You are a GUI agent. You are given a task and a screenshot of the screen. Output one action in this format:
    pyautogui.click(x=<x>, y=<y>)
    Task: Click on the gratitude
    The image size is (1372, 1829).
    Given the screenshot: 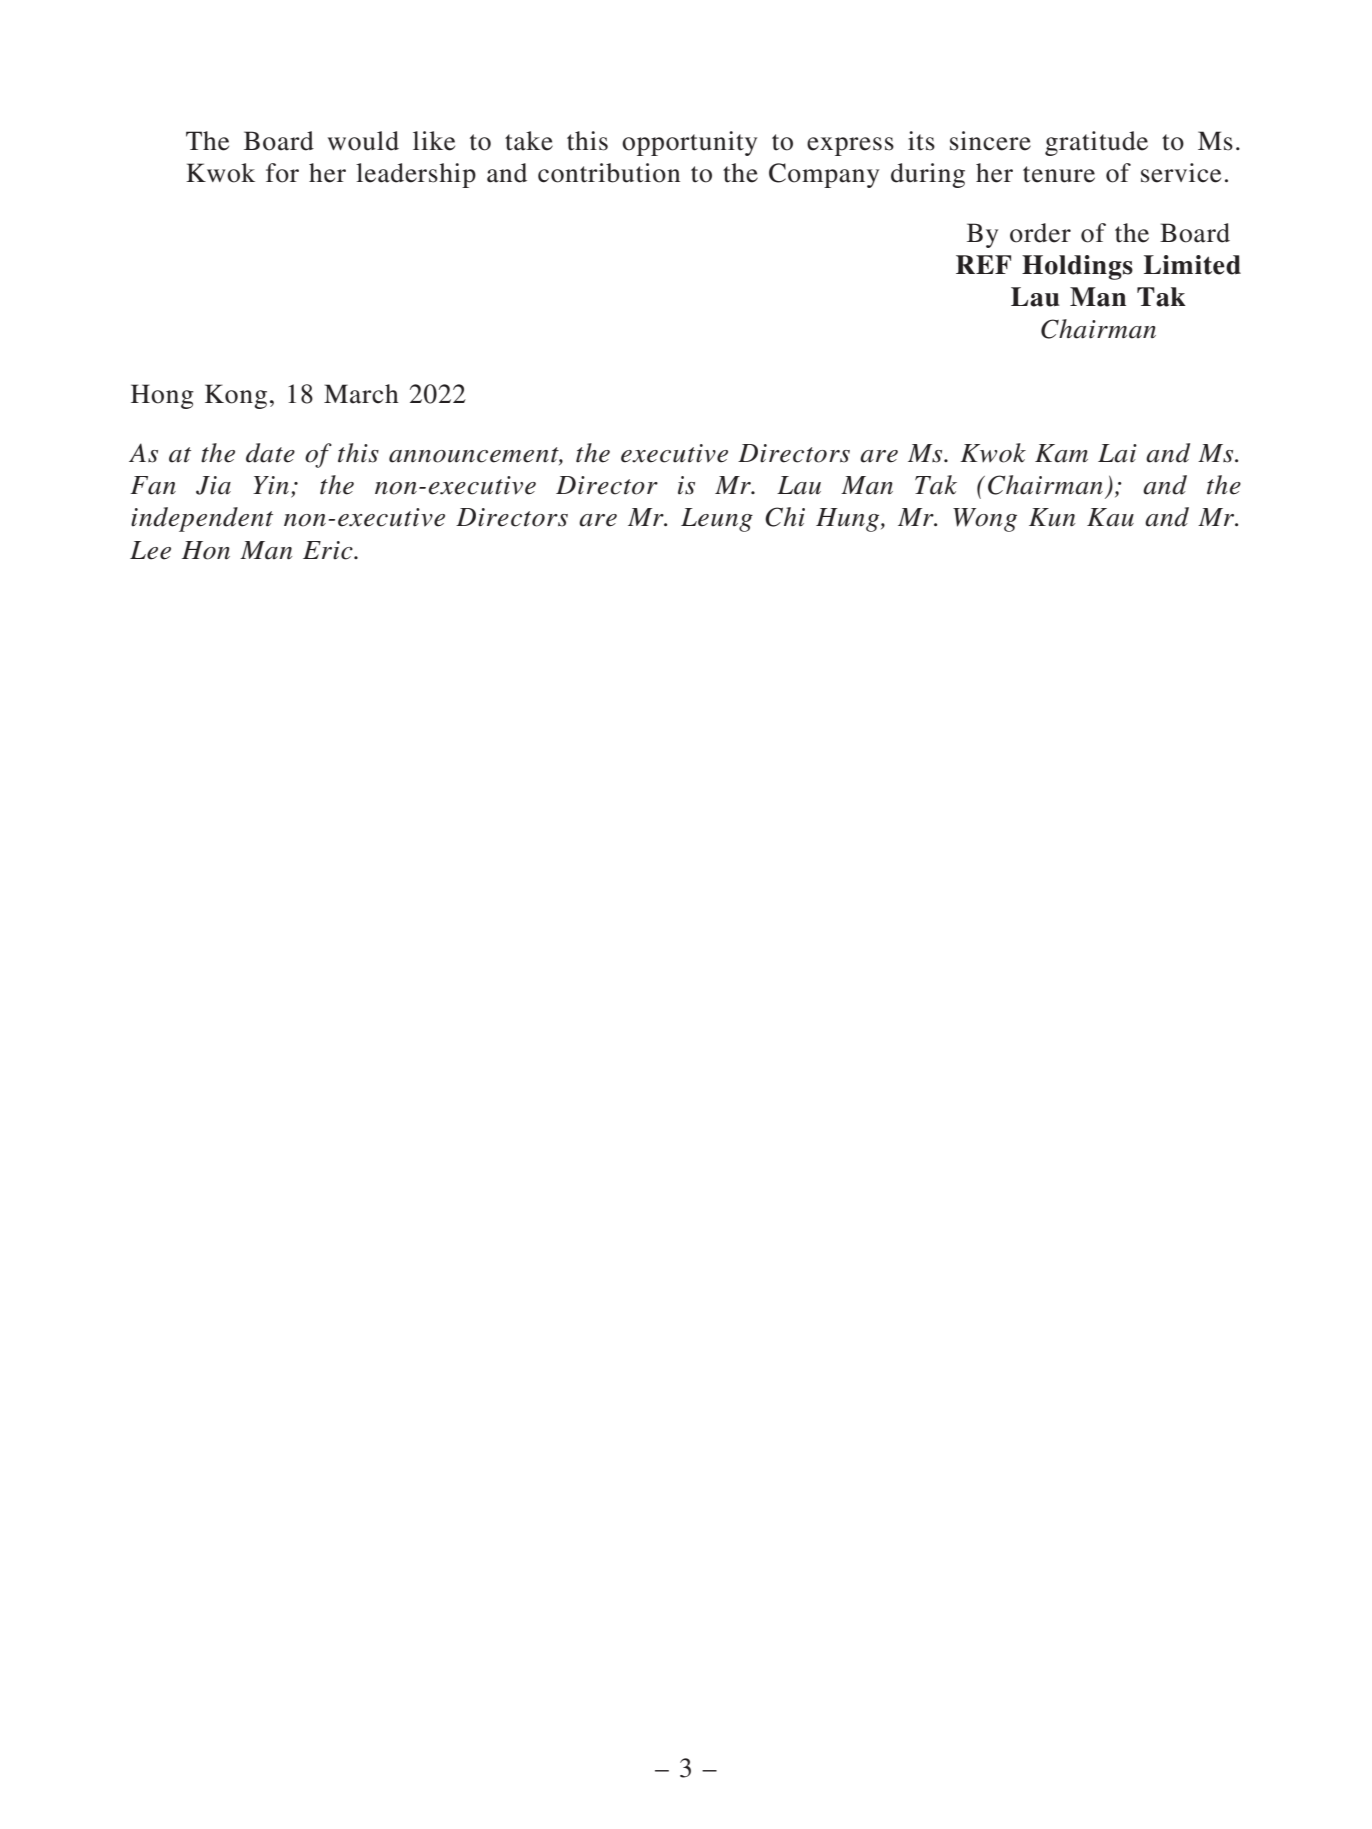 What is the action you would take?
    pyautogui.click(x=1096, y=143)
